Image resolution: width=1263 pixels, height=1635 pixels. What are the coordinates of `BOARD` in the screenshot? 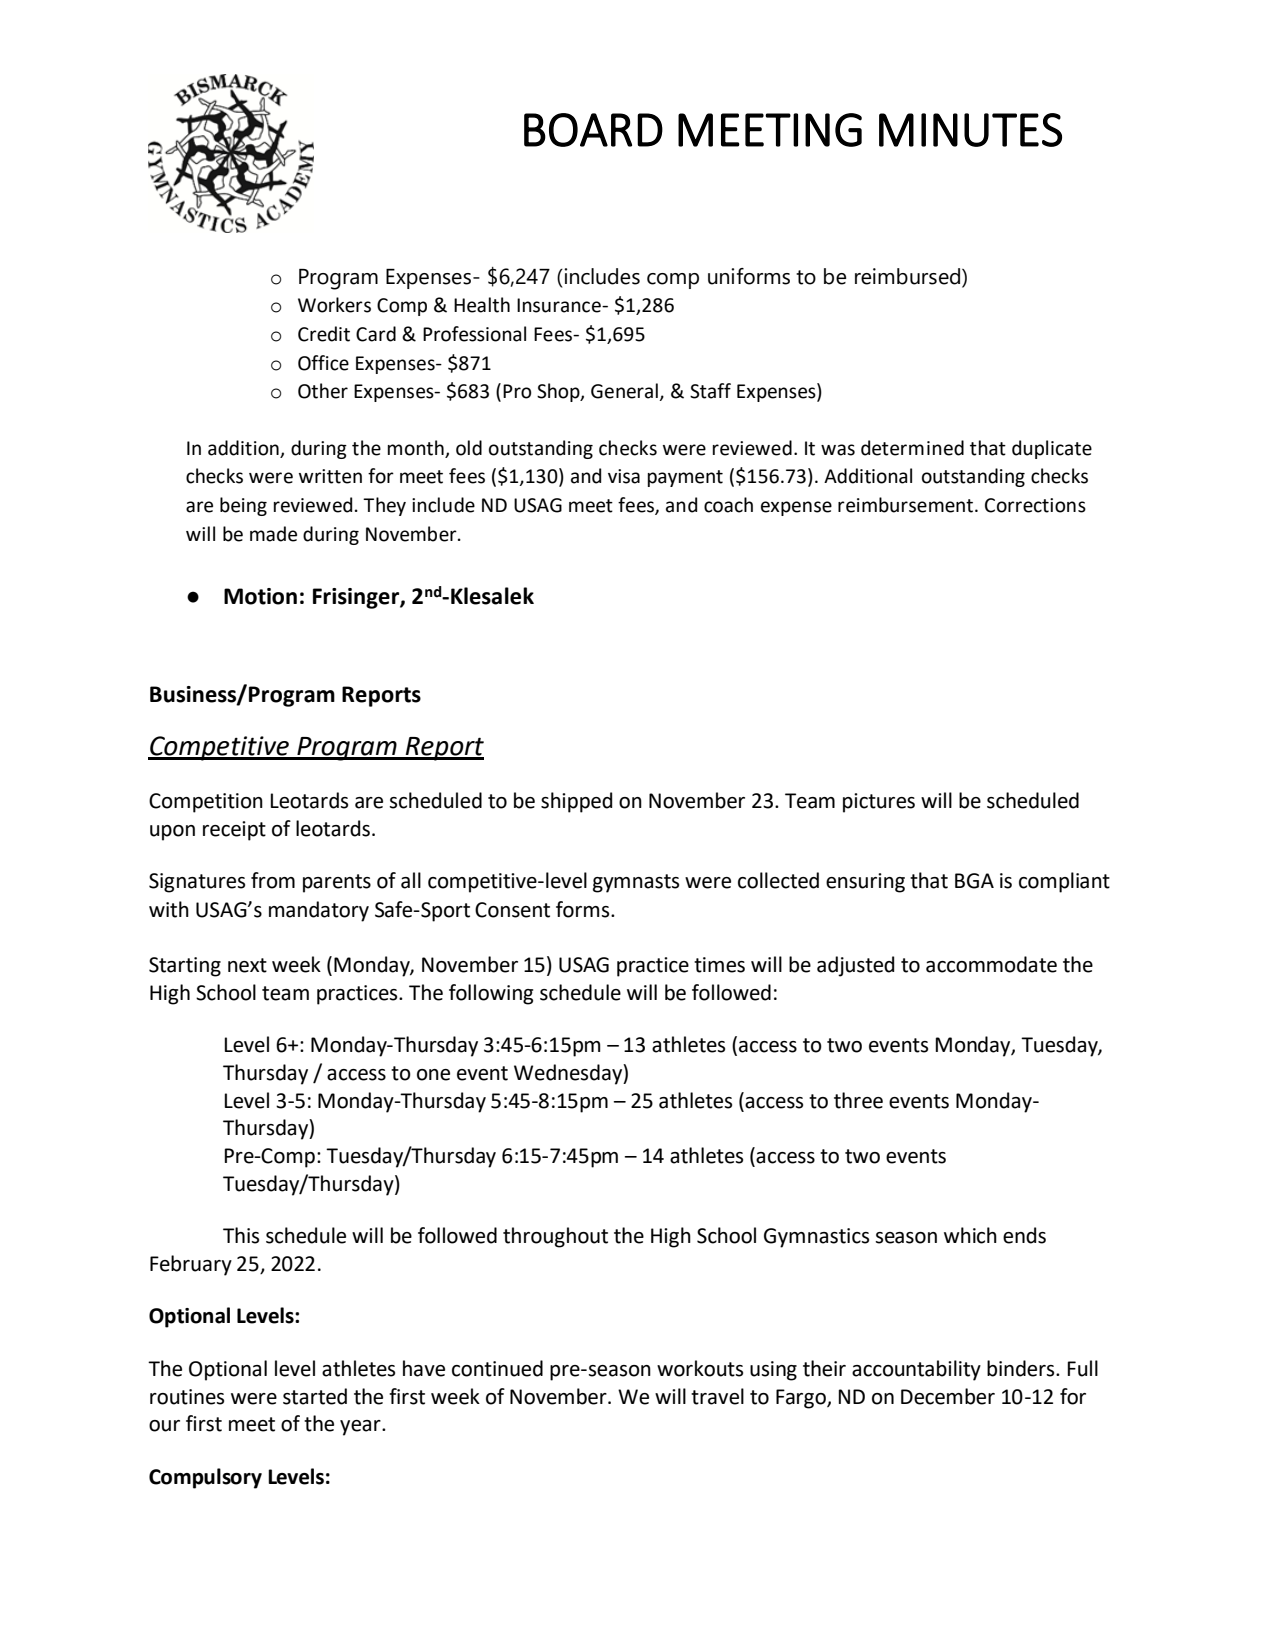 It's located at (593, 130).
